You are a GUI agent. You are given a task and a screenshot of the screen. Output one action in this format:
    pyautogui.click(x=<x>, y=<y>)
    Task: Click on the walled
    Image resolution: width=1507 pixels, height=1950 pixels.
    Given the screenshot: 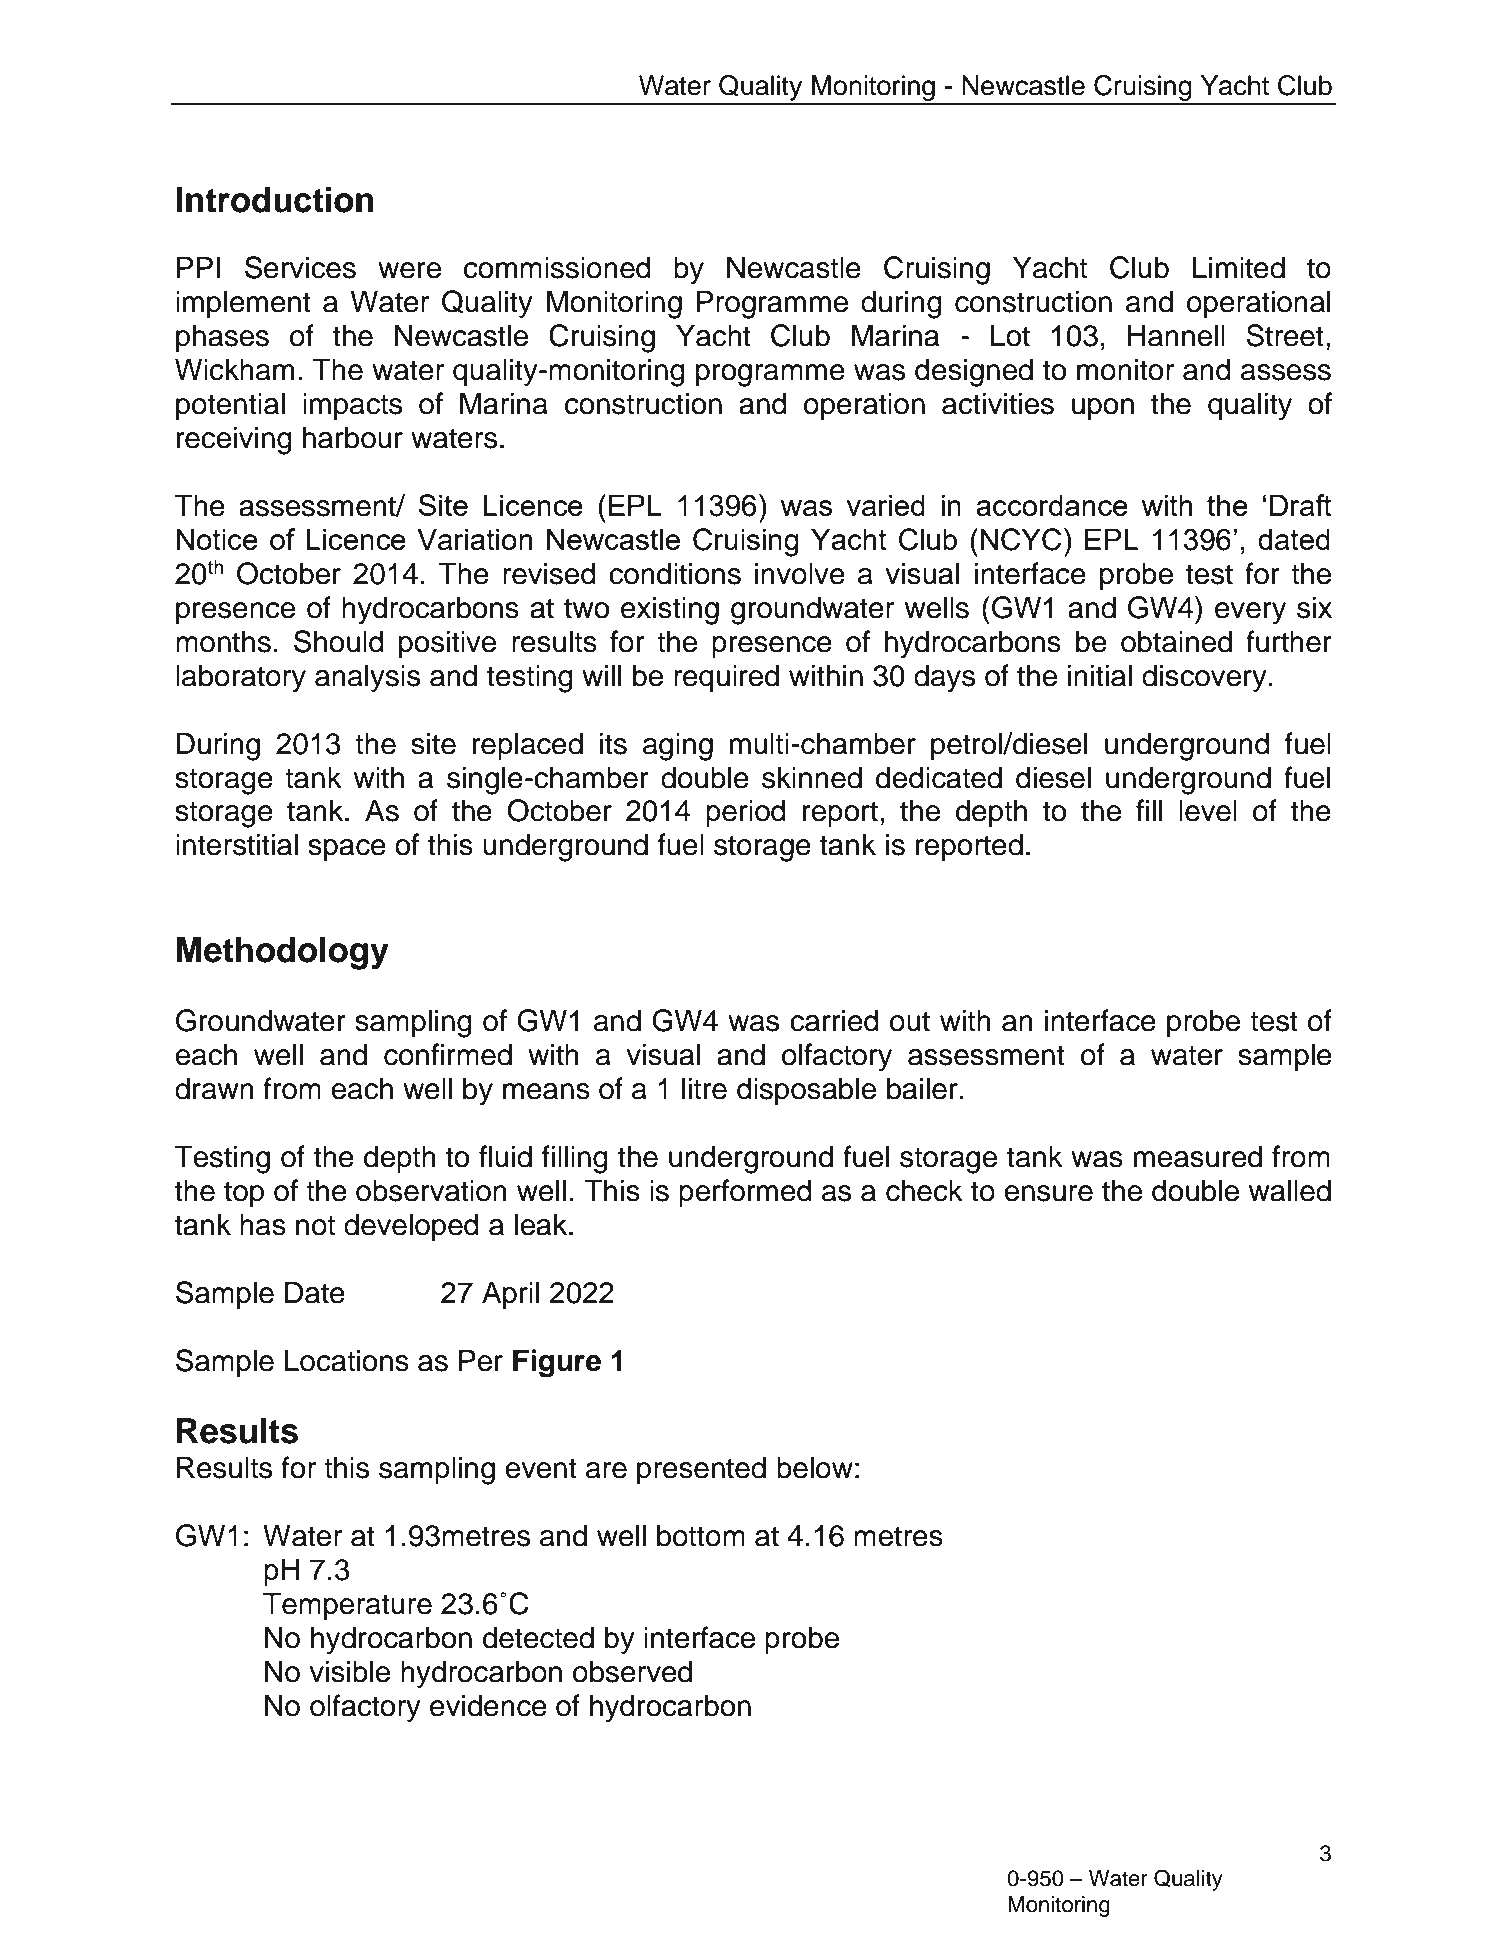 What is the action you would take?
    pyautogui.click(x=1290, y=1190)
